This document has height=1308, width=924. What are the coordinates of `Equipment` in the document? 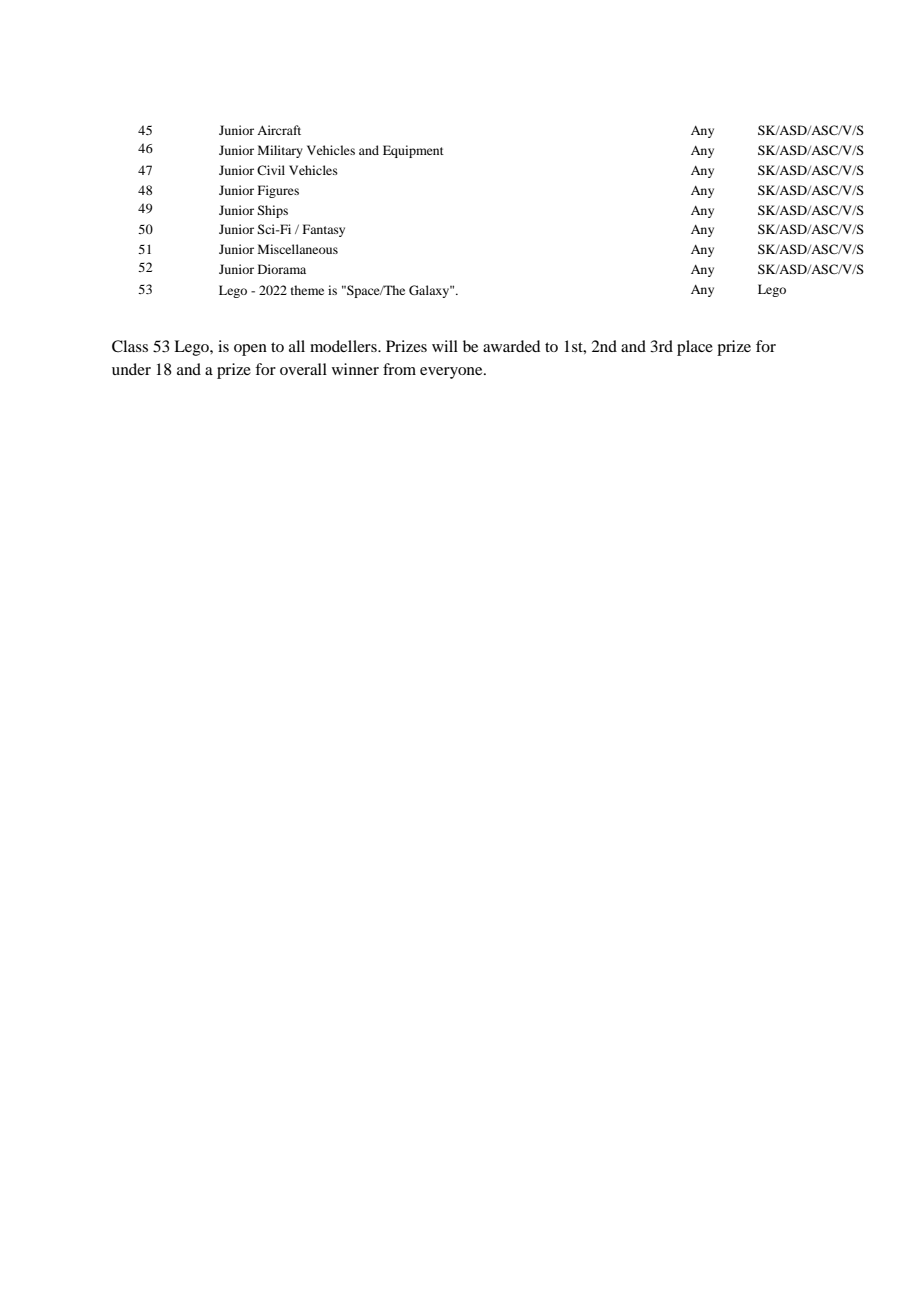 It's located at (413, 151).
